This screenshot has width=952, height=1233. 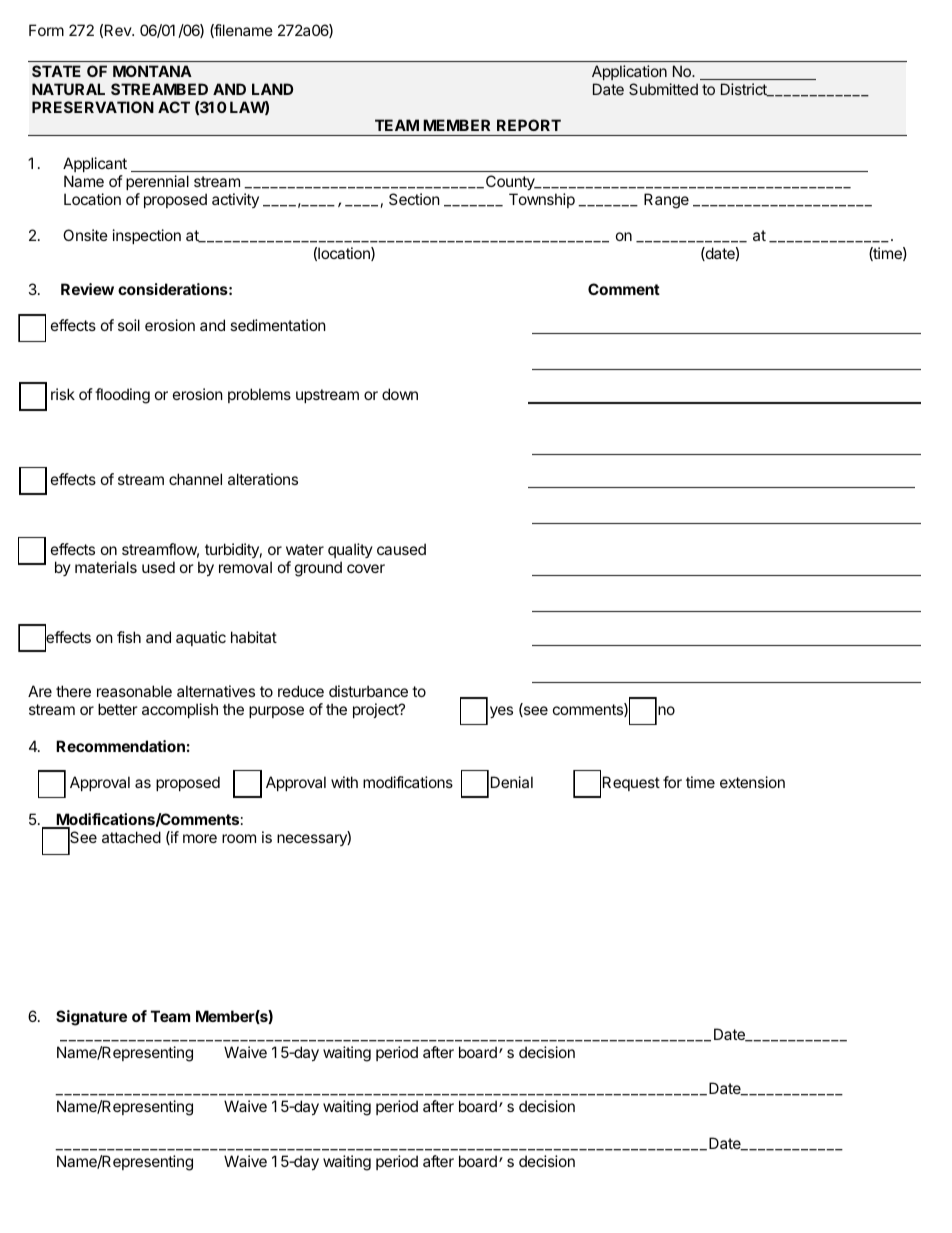 What do you see at coordinates (366, 568) in the screenshot?
I see `cover` at bounding box center [366, 568].
